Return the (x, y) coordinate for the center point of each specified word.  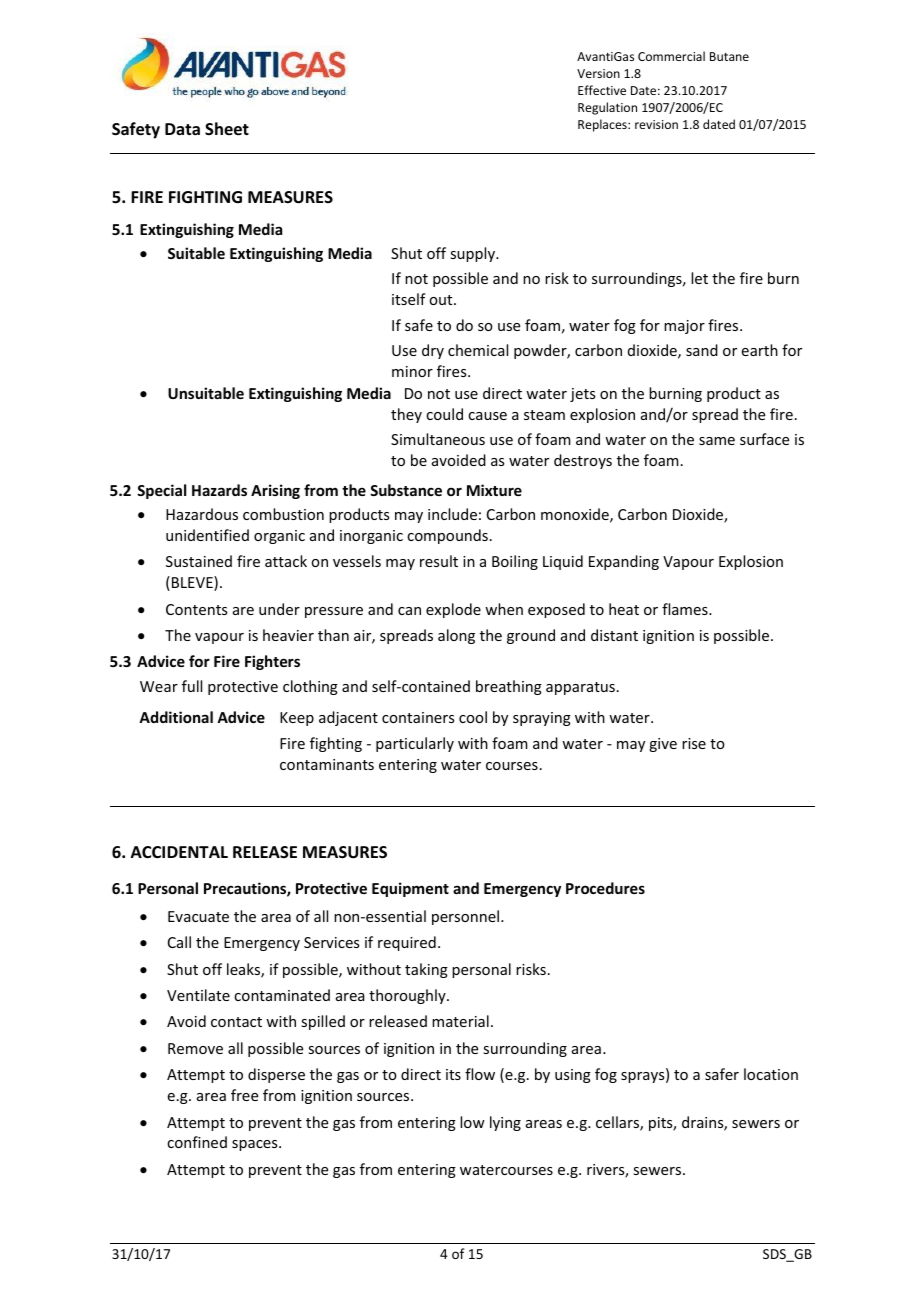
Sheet (227, 129)
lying (505, 1123)
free (244, 1095)
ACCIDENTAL (179, 852)
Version (598, 73)
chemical (478, 350)
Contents (196, 609)
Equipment (410, 889)
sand (702, 350)
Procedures (605, 888)
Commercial (671, 56)
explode (453, 610)
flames (686, 609)
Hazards (219, 490)
